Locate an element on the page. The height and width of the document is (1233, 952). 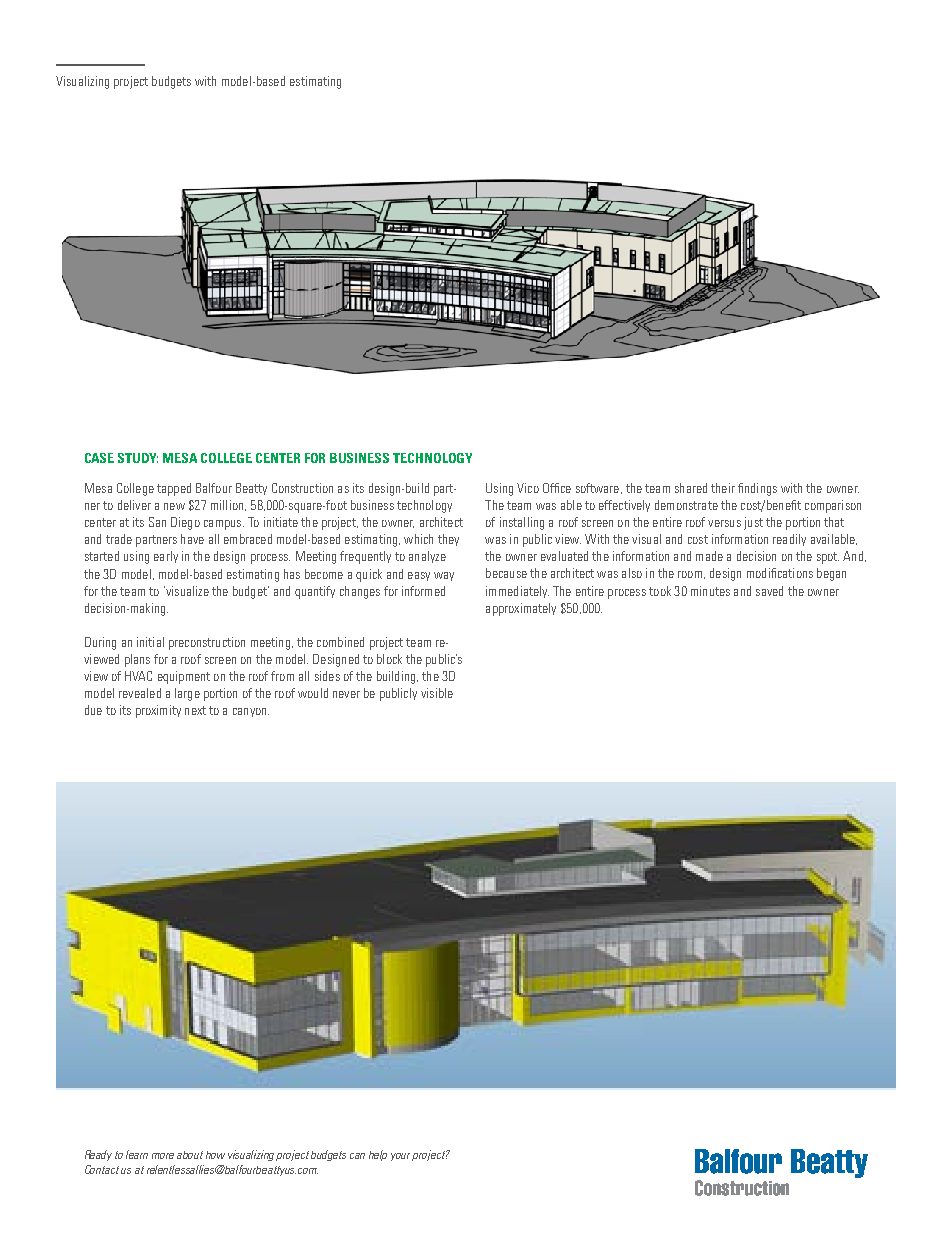
visible is located at coordinates (437, 693).
